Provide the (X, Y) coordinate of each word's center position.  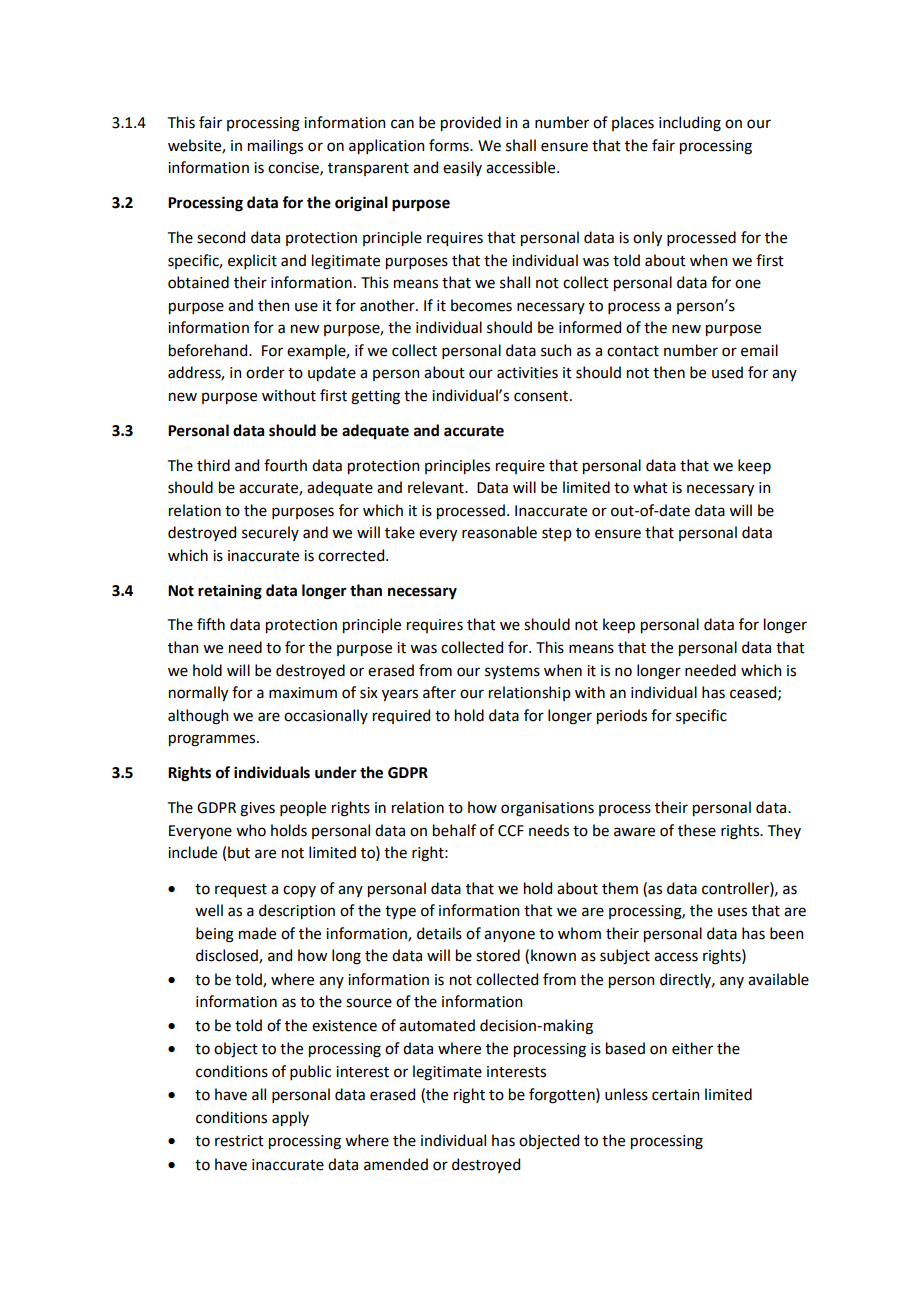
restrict (239, 1141)
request (241, 890)
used (727, 372)
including (690, 124)
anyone (509, 936)
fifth (211, 624)
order (265, 372)
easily (462, 168)
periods (622, 716)
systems (512, 672)
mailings (275, 147)
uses (732, 912)
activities (527, 373)
